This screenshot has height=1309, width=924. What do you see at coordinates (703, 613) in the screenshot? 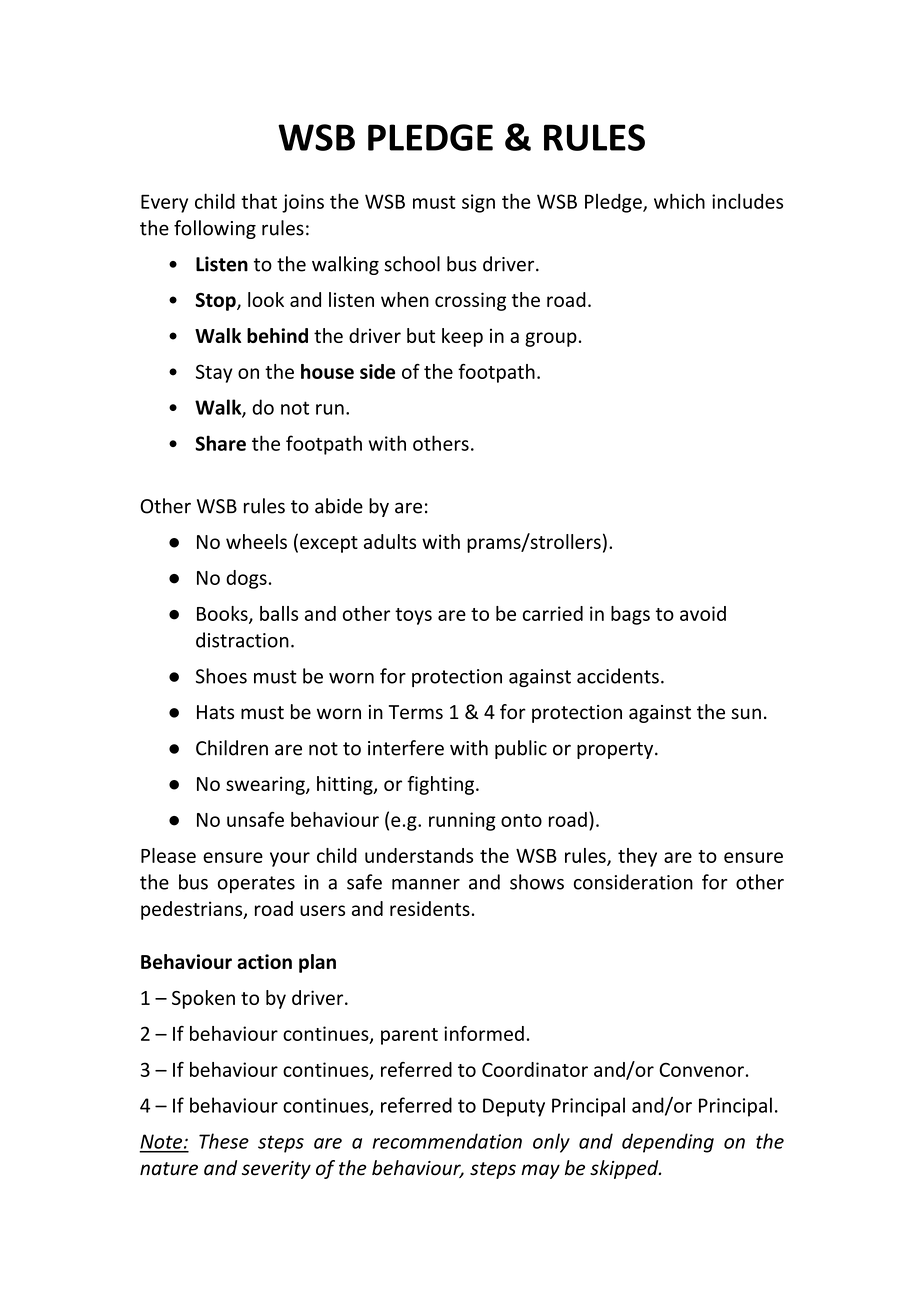
I see `avoid` at bounding box center [703, 613].
